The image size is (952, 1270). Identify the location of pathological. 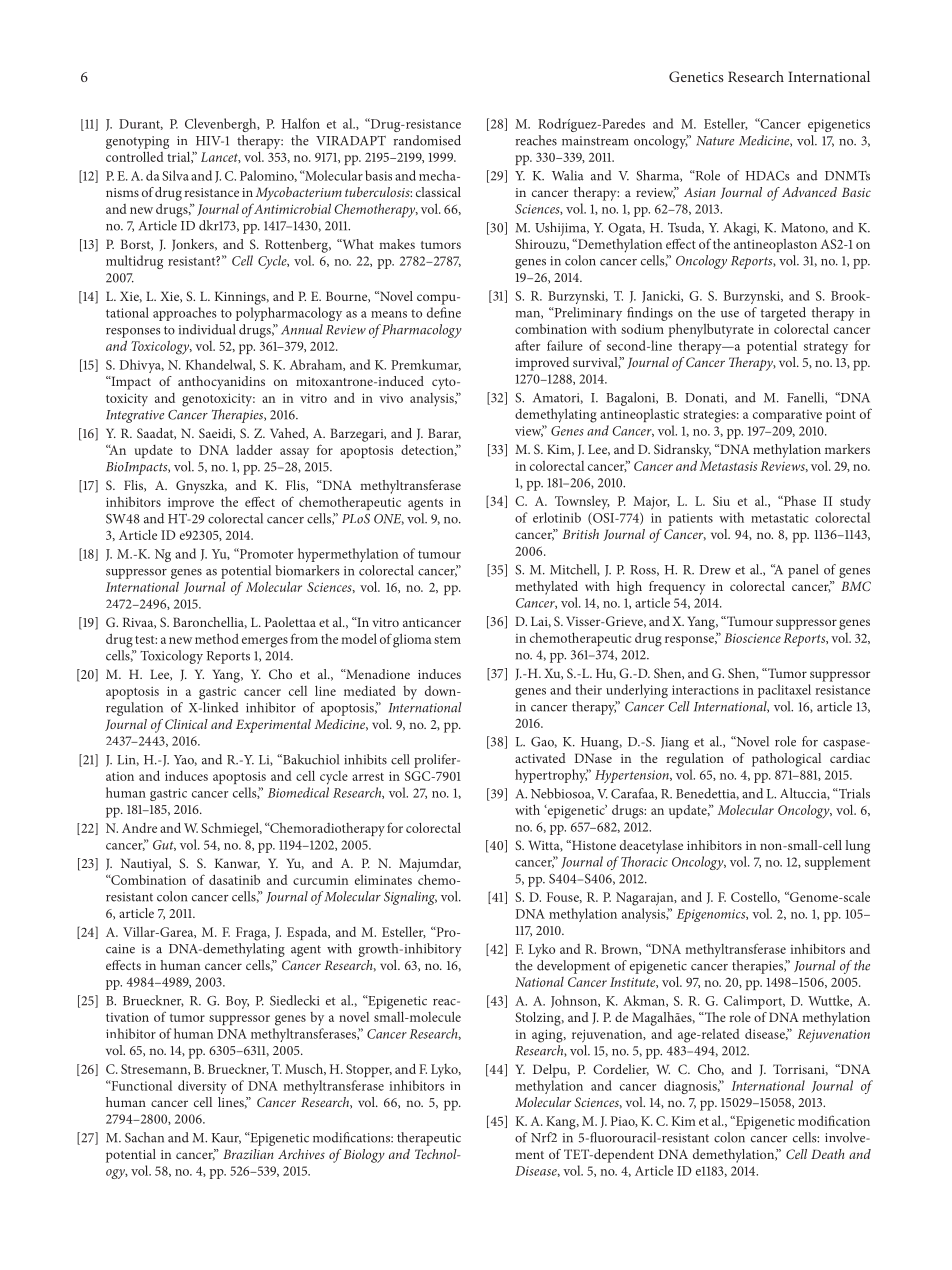
(786, 760).
